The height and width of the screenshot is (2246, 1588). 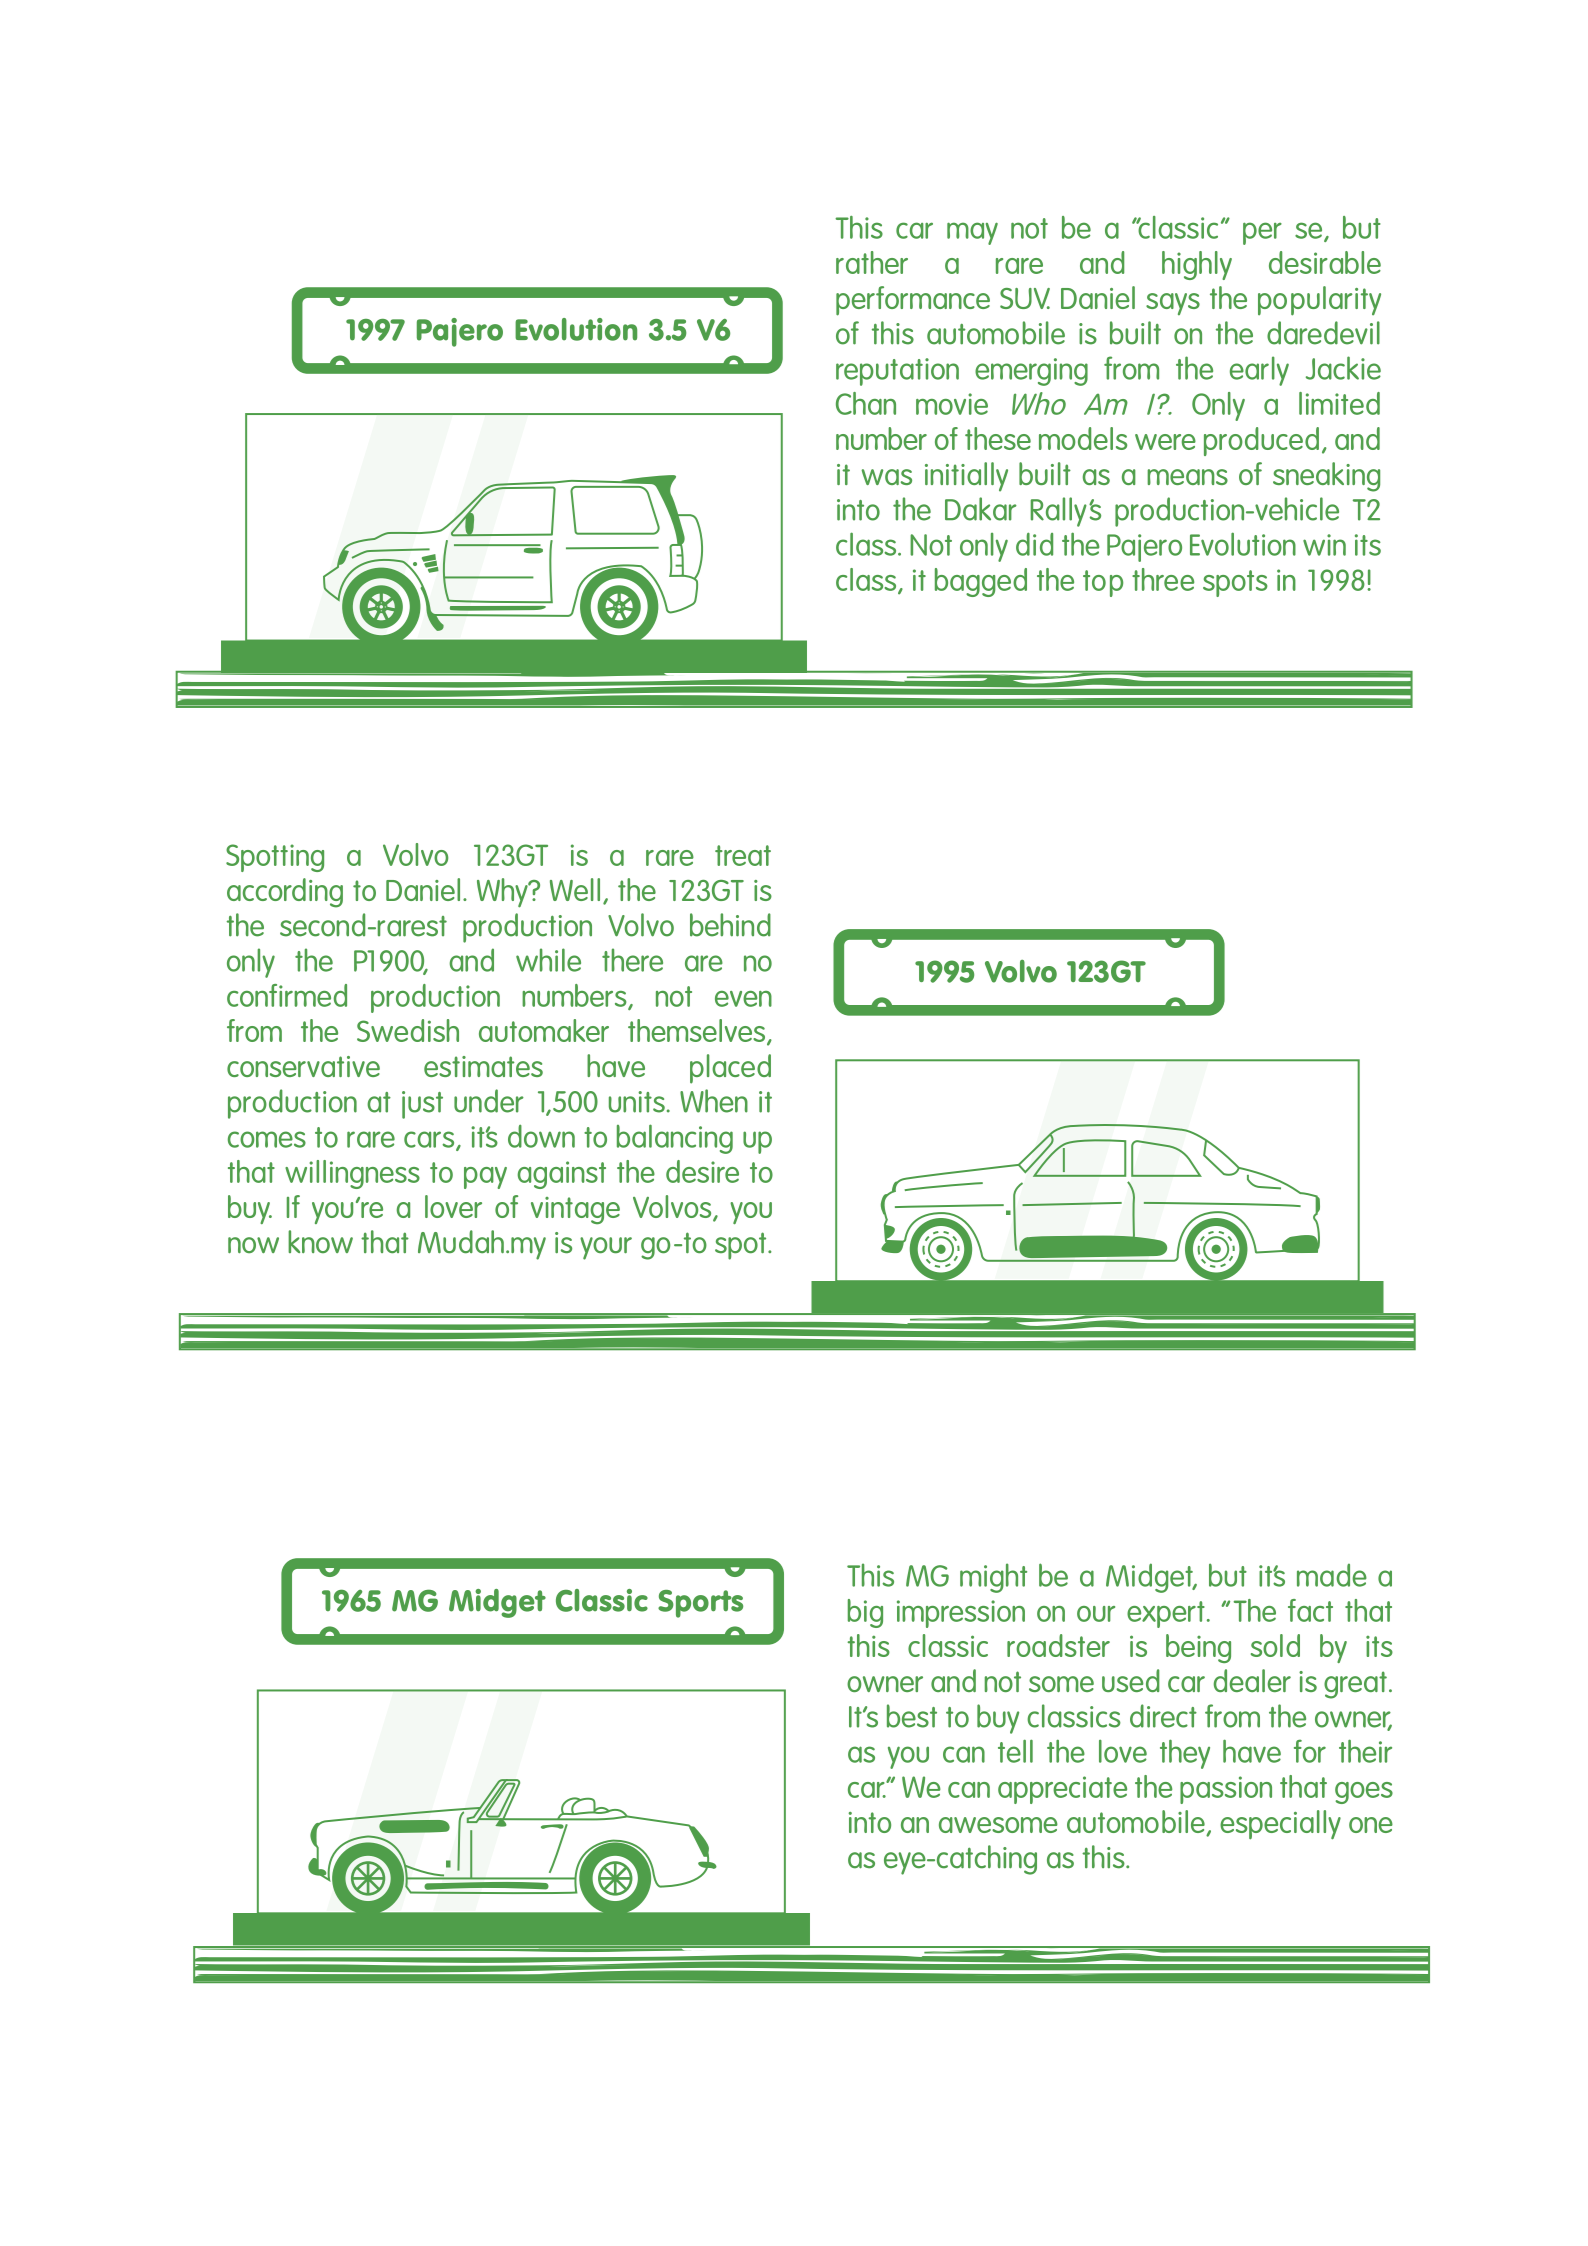 I want to click on performance, so click(x=913, y=301).
